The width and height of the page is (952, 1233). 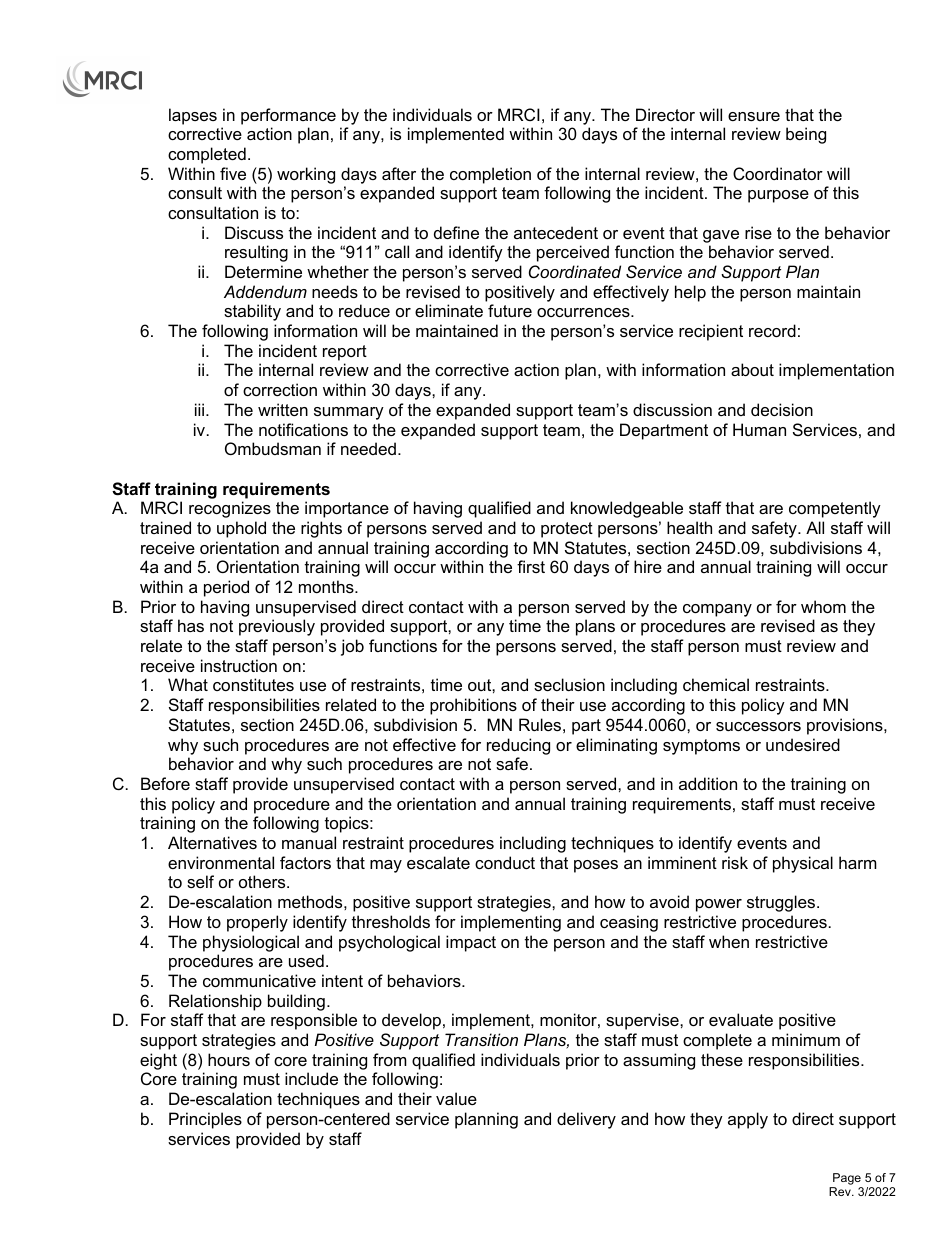 I want to click on conduct, so click(x=505, y=862).
